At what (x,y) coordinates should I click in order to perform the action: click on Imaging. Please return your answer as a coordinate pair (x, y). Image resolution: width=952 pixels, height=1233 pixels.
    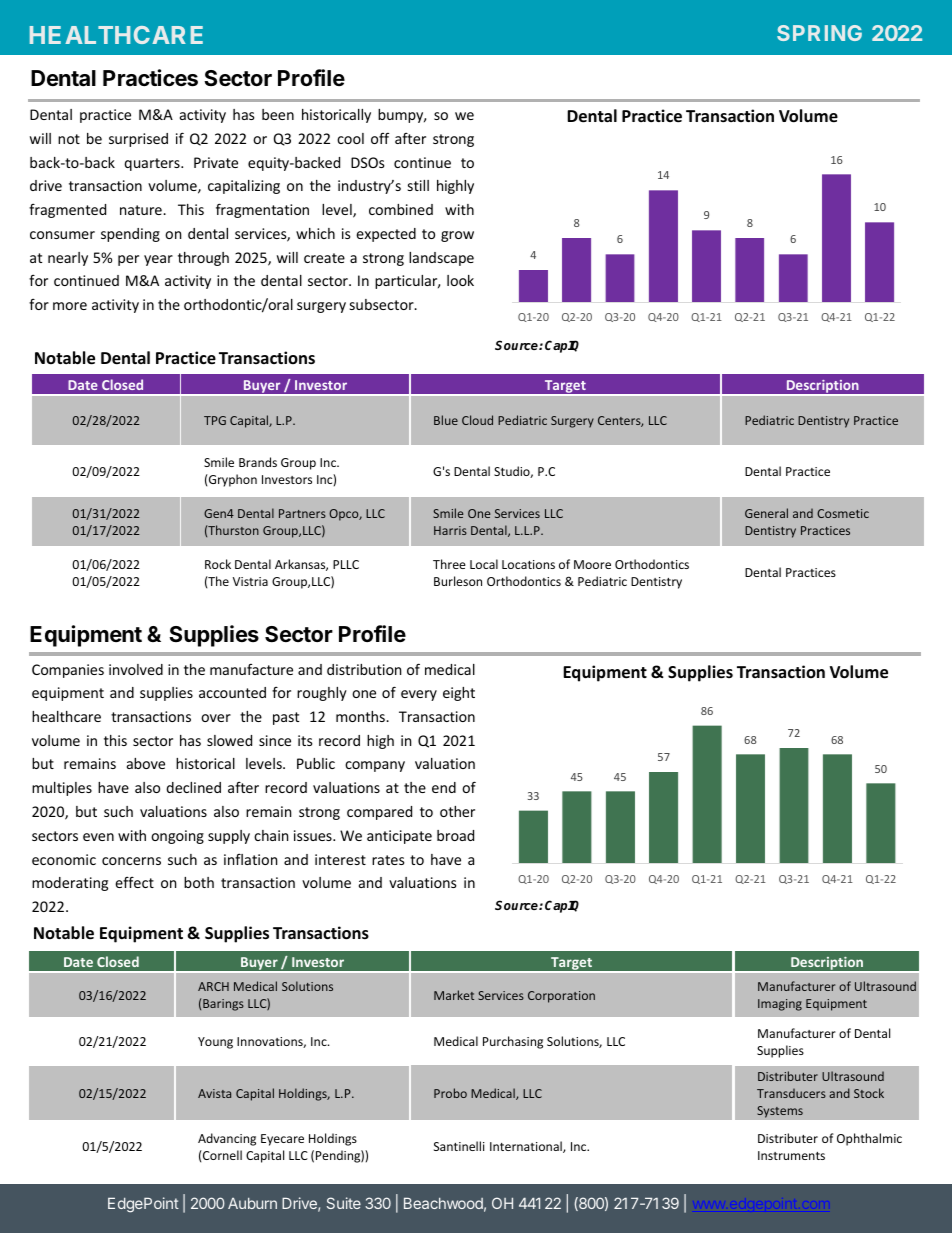
    Looking at the image, I should click on (780, 1005).
